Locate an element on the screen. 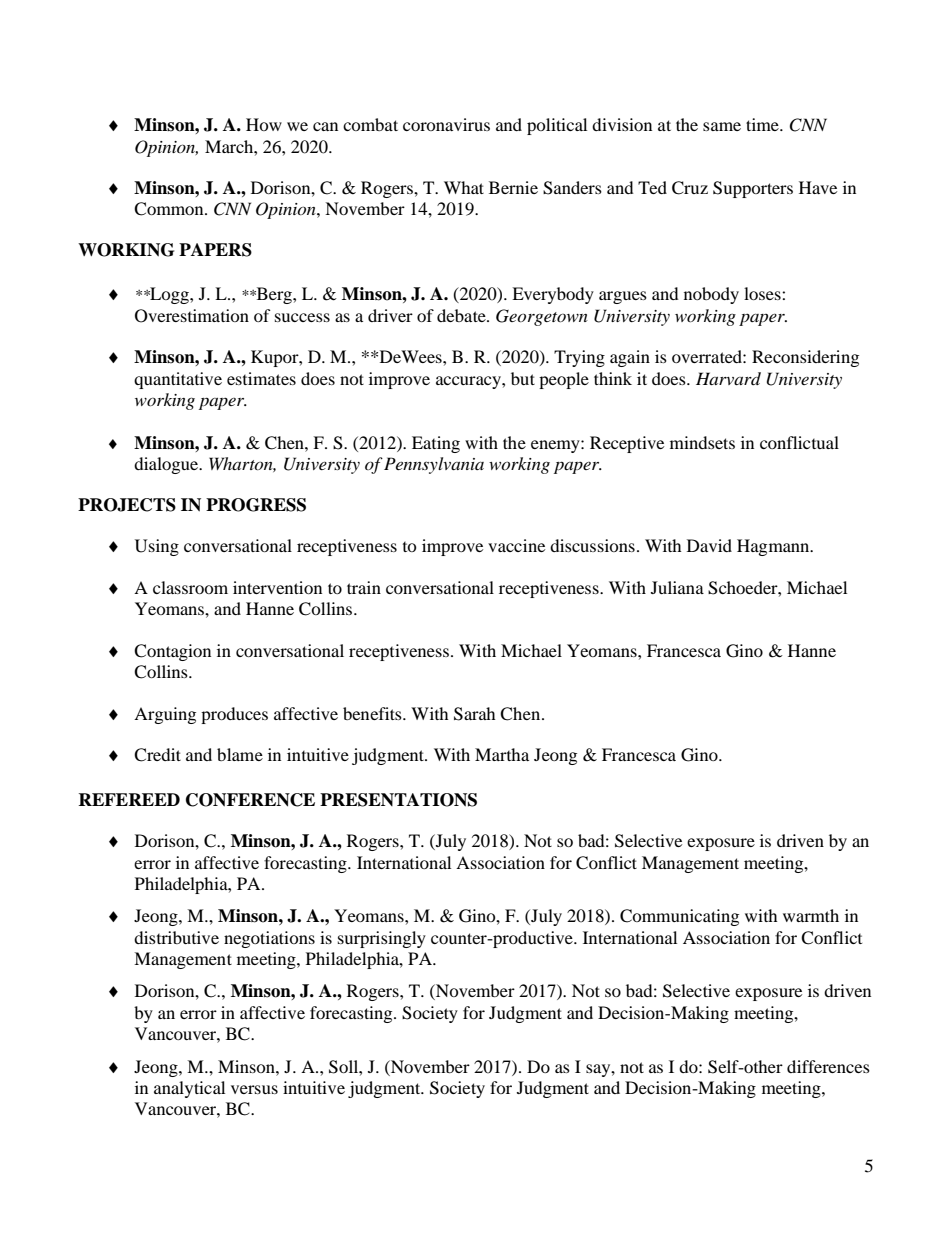  vaccine is located at coordinates (516, 545).
